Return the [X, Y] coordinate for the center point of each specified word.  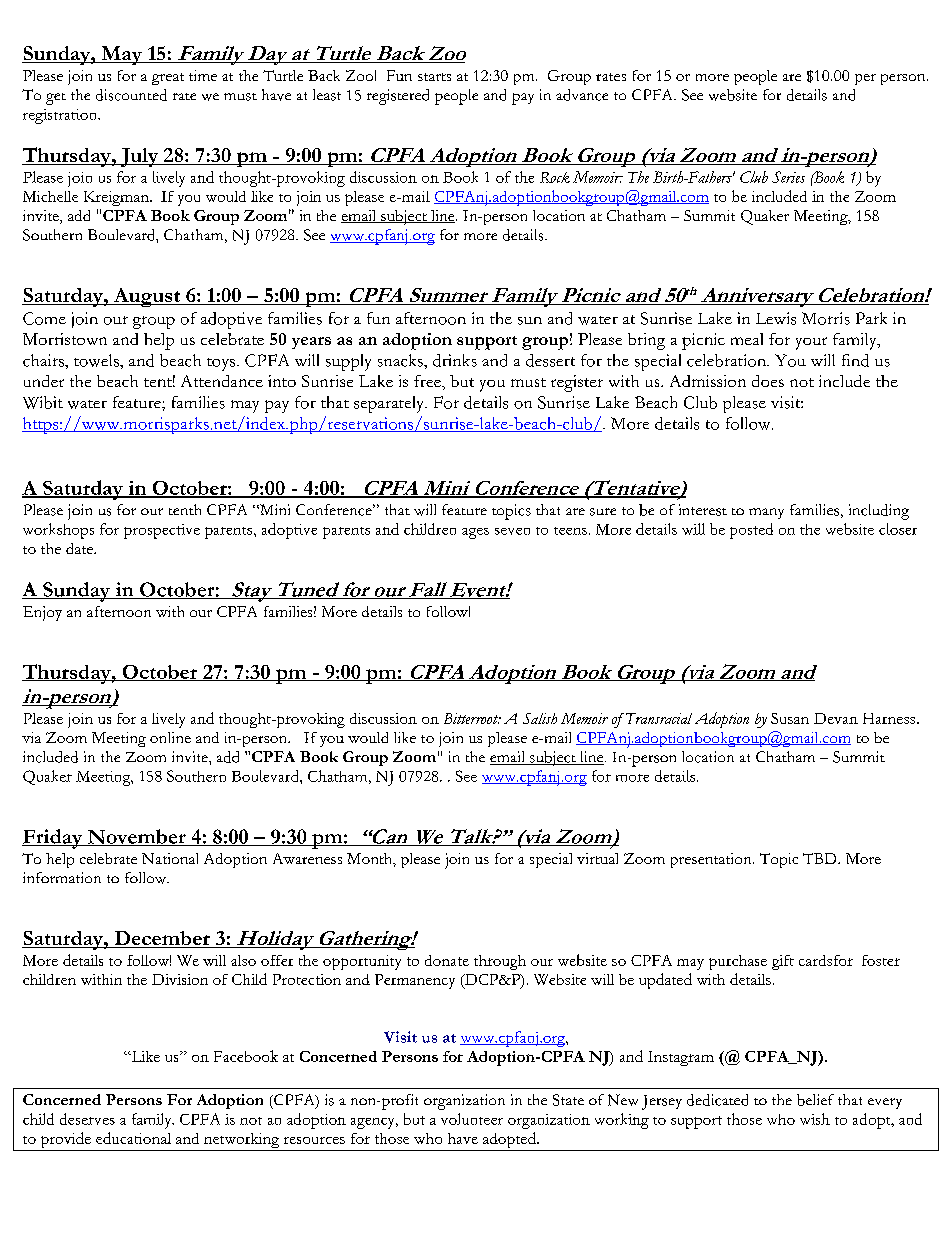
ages [475, 533]
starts [434, 77]
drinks [455, 360]
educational [133, 1138]
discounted [131, 95]
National [170, 858]
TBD [821, 858]
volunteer [472, 1119]
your [811, 343]
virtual [597, 858]
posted [751, 531]
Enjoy [42, 613]
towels [97, 360]
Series [788, 177]
